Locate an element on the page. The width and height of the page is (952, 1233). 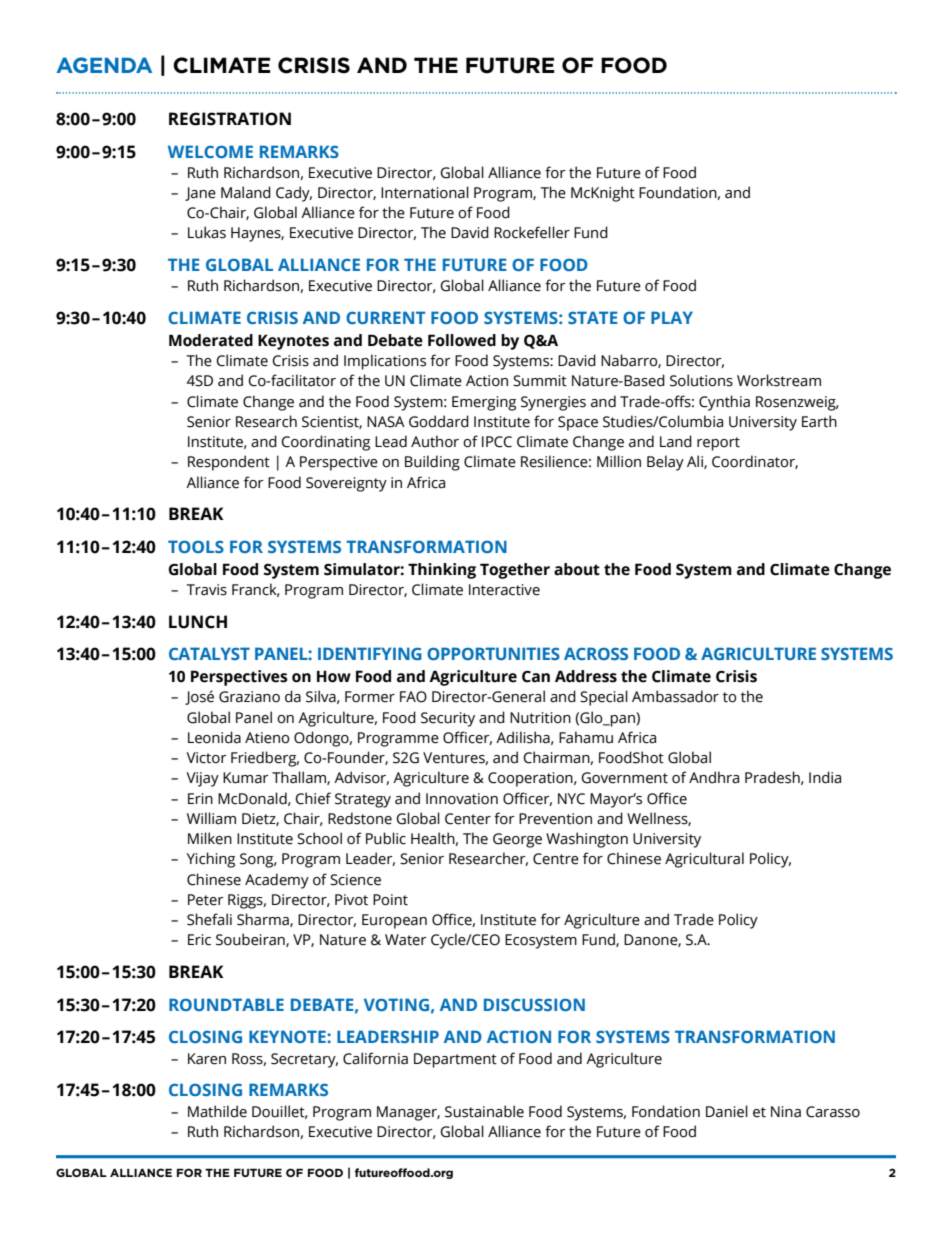
Agricultural is located at coordinates (704, 860).
